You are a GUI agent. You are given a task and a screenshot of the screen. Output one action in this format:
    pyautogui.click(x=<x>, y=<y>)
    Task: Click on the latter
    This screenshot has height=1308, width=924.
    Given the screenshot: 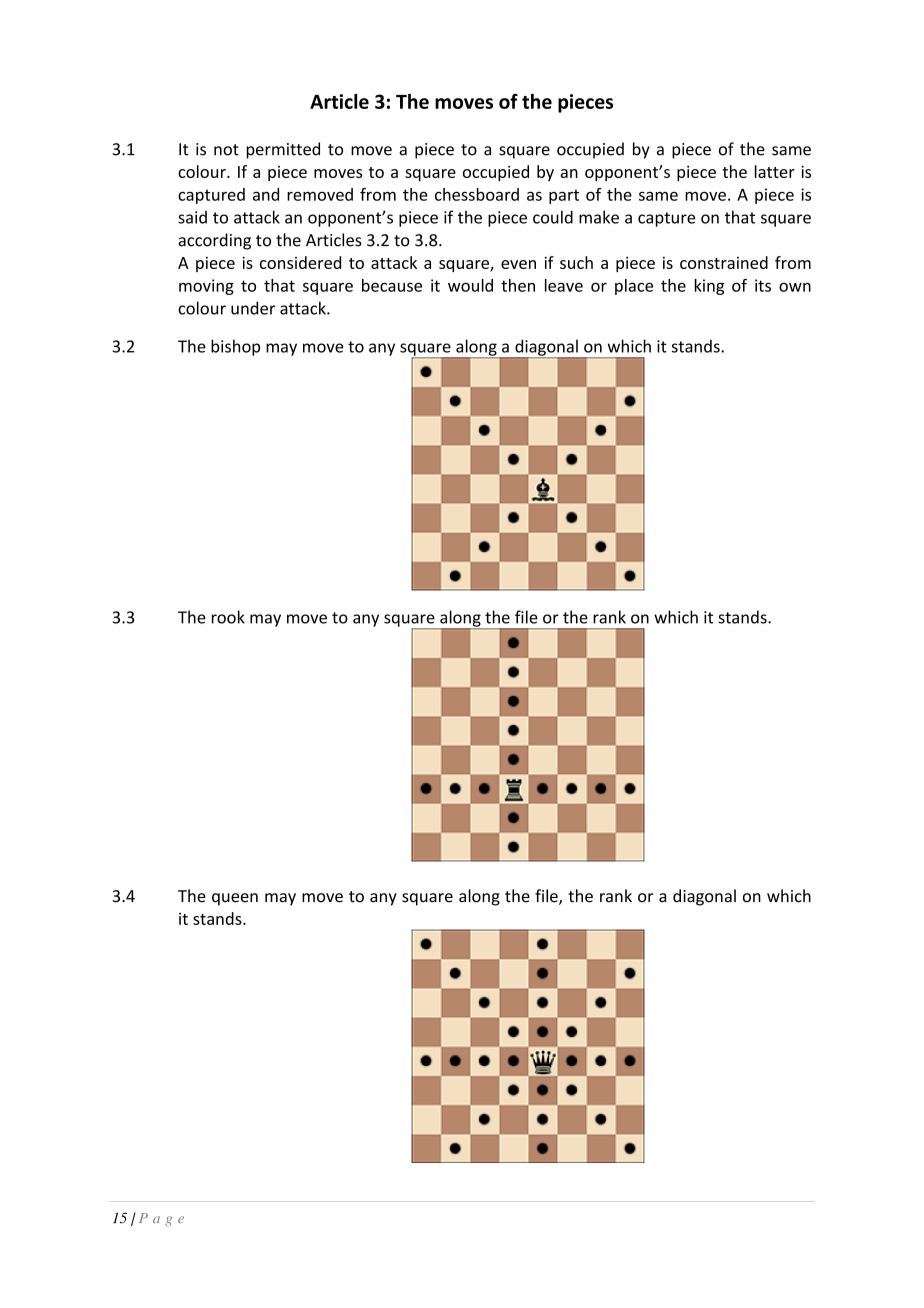 What is the action you would take?
    pyautogui.click(x=775, y=171)
